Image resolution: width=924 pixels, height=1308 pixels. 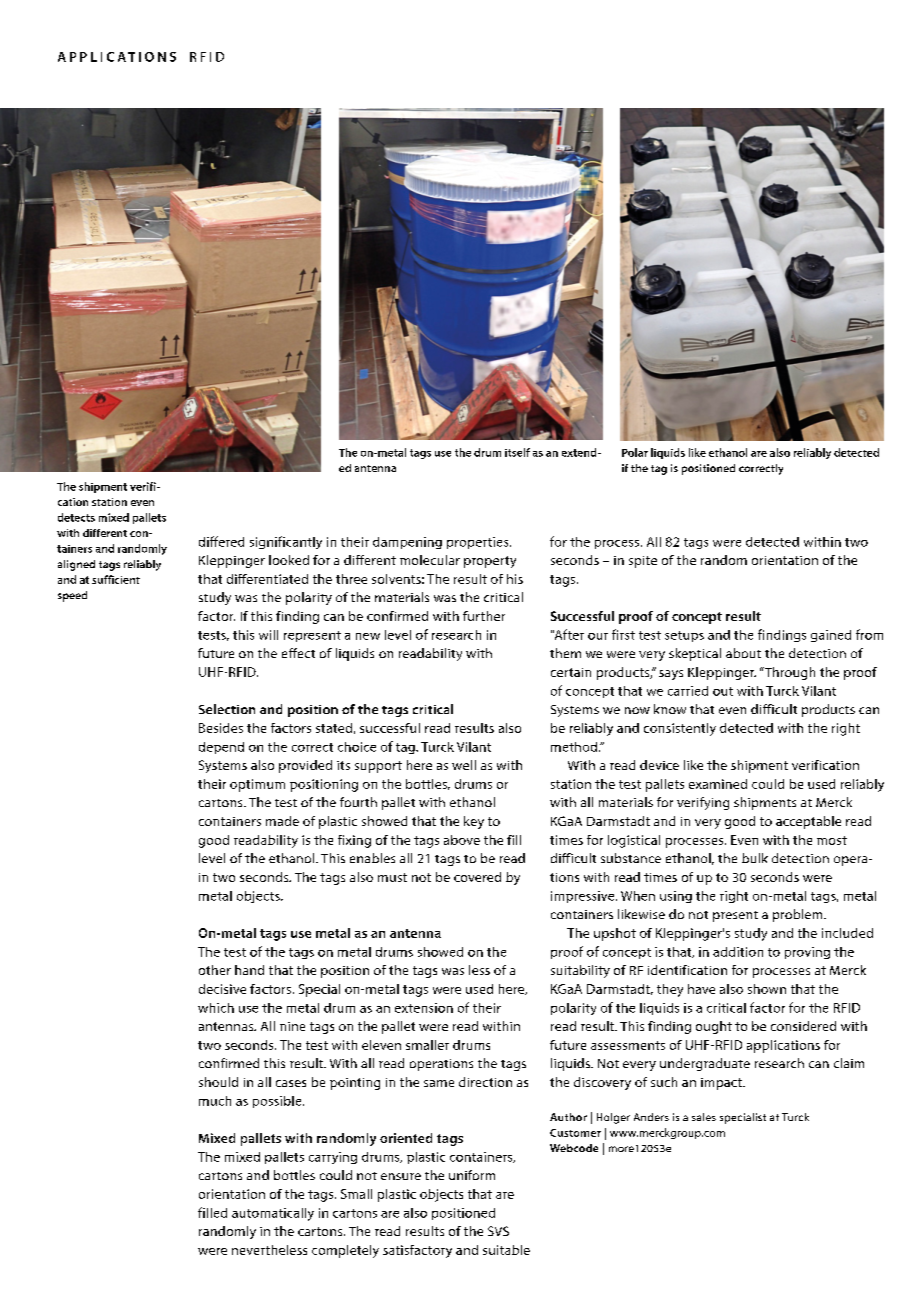 I want to click on detects, so click(x=76, y=517).
